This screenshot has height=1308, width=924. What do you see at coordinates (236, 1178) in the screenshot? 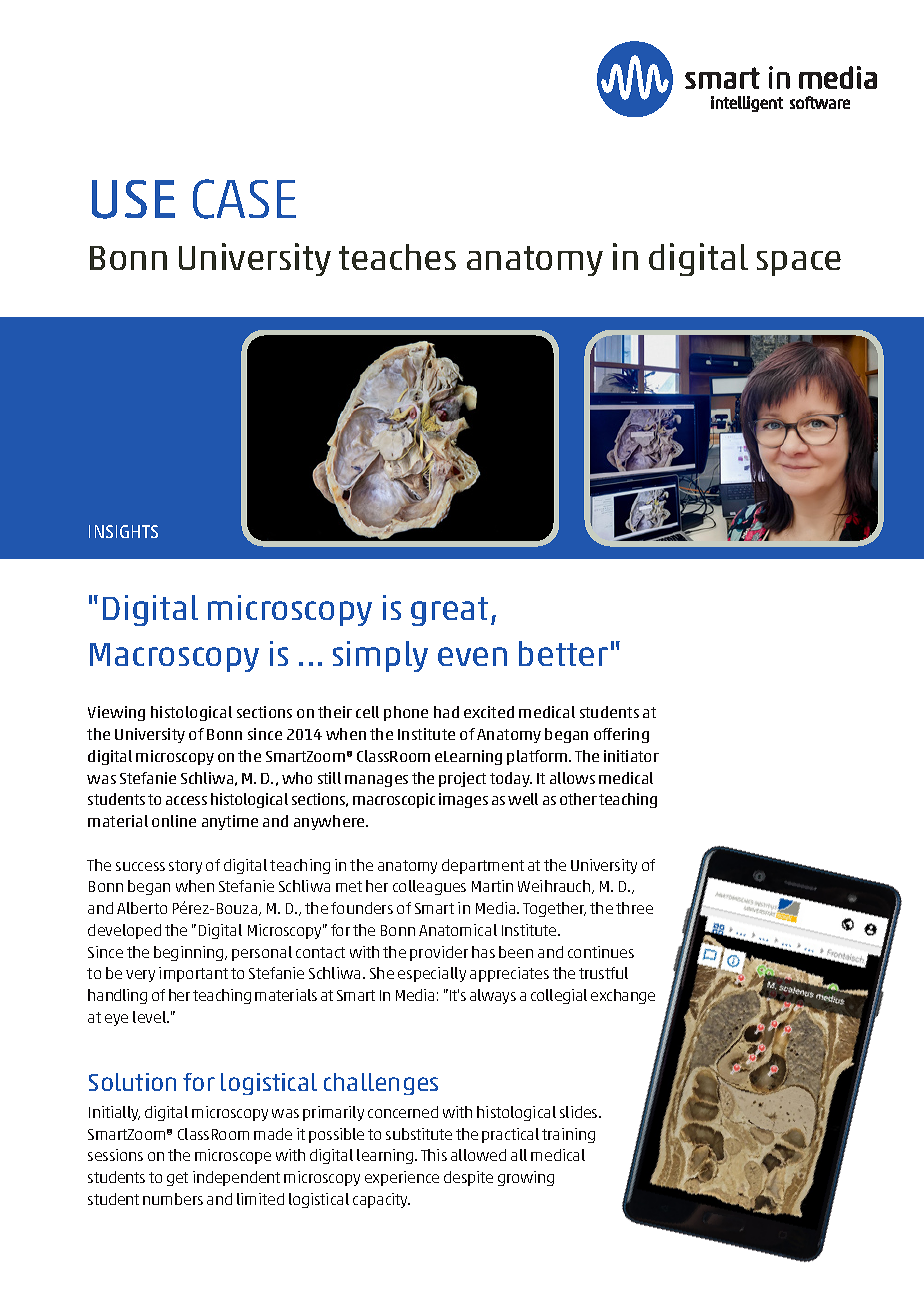
I see `independent` at bounding box center [236, 1178].
